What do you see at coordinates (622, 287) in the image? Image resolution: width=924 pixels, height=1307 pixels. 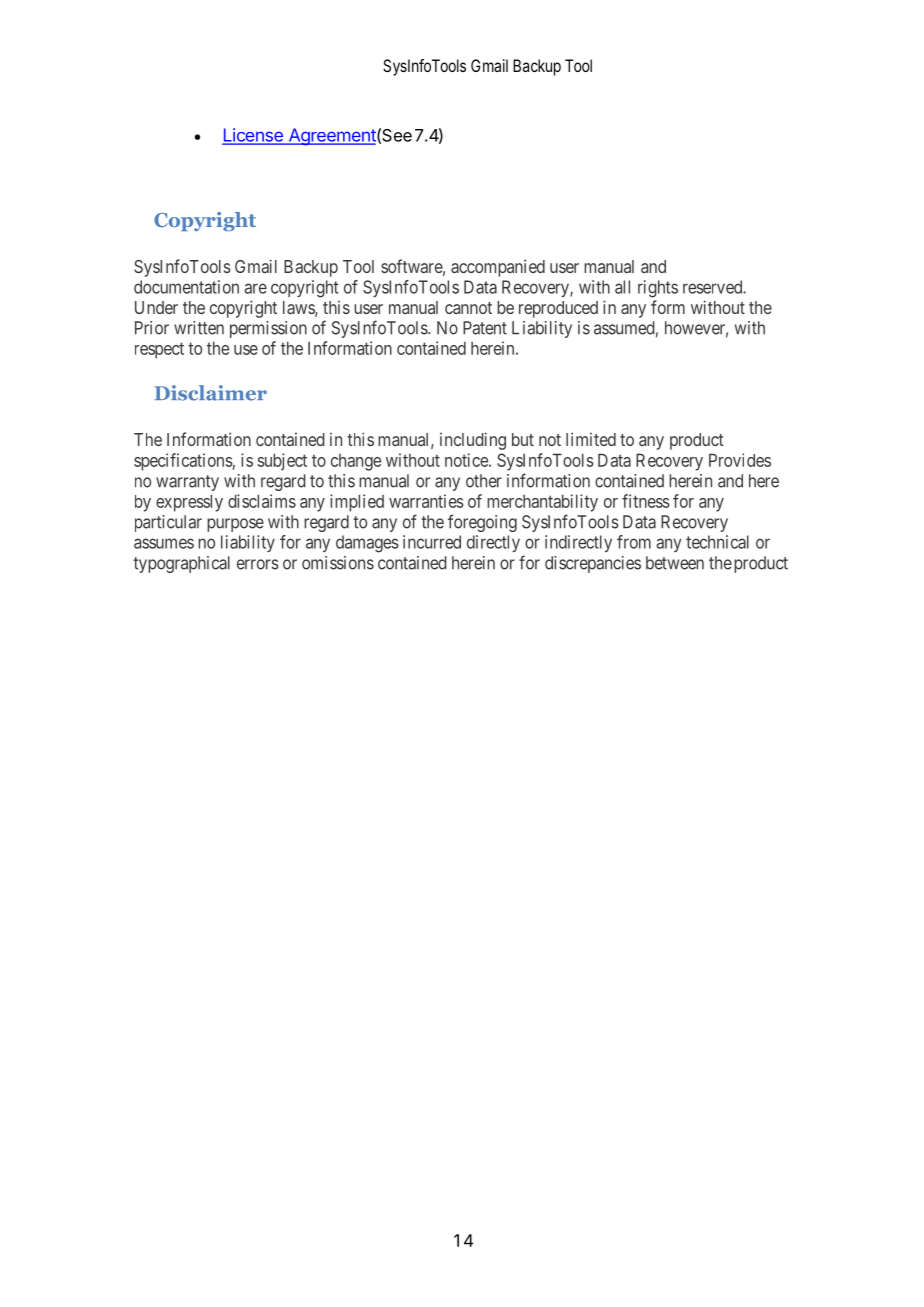 I see `all` at bounding box center [622, 287].
